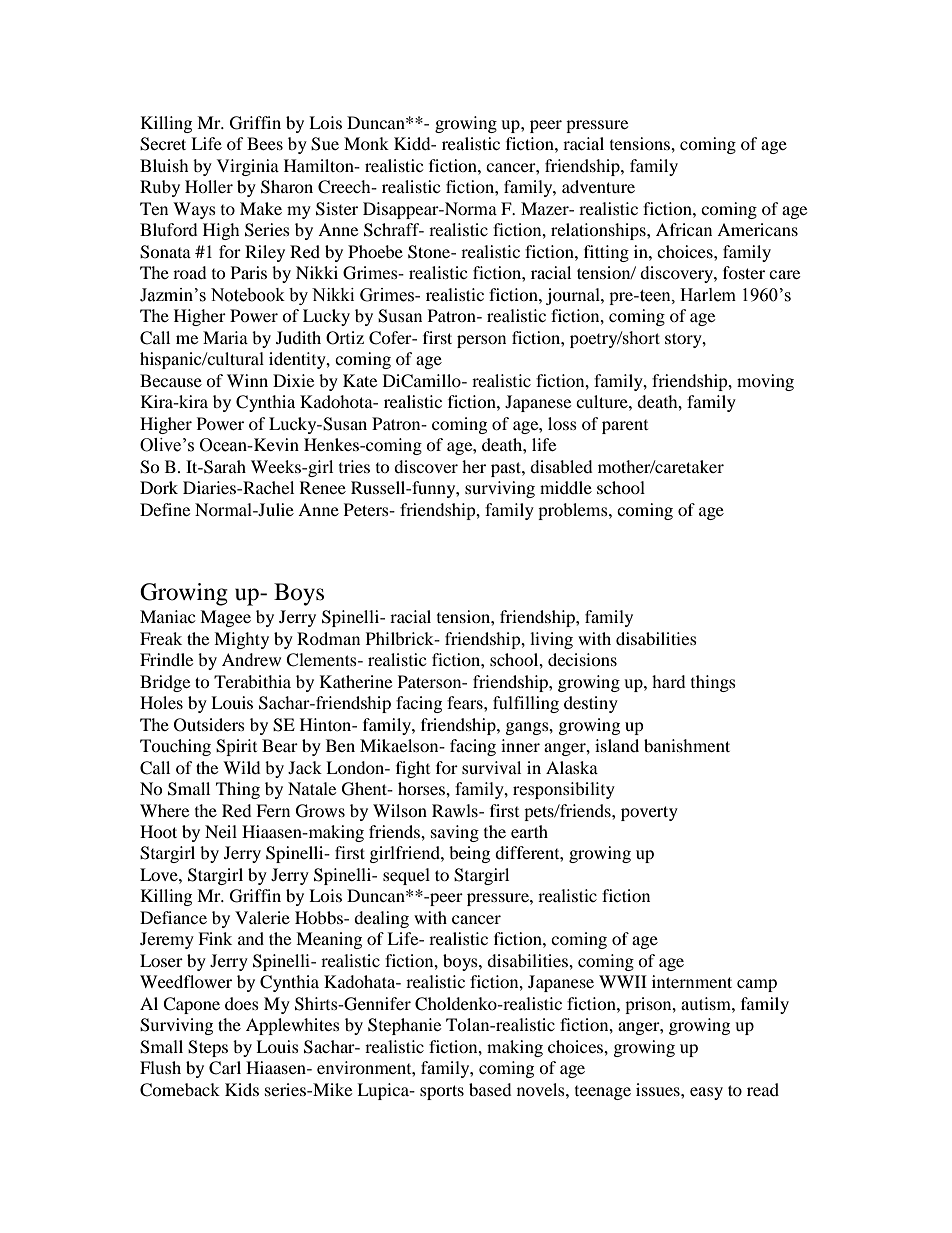  What do you see at coordinates (455, 833) in the image?
I see `saving` at bounding box center [455, 833].
